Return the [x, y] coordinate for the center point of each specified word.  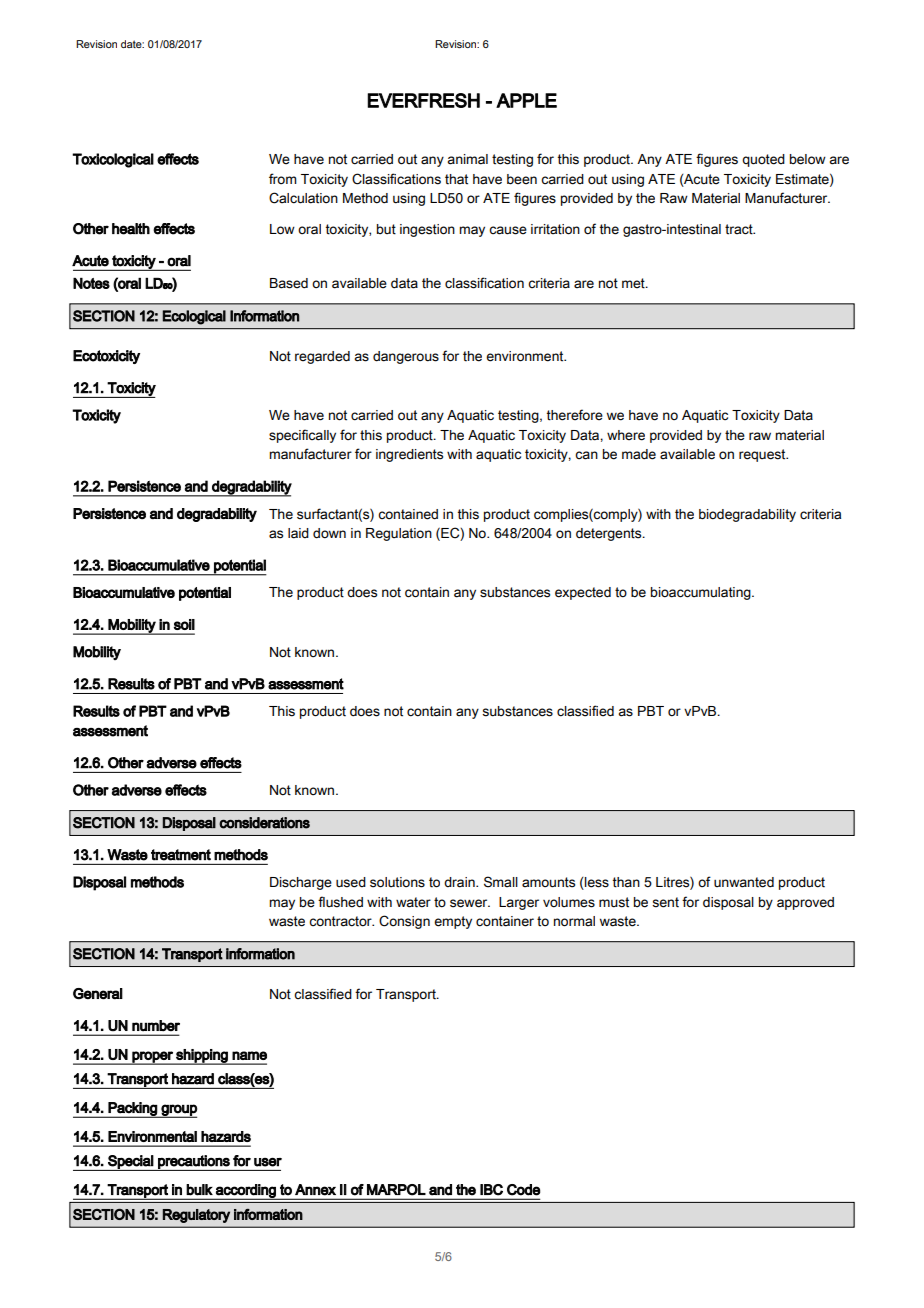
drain [460, 882]
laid [298, 533]
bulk [199, 1190]
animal [467, 159]
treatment [181, 855]
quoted [763, 160]
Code [523, 1190]
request [763, 455]
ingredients [409, 455]
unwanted [744, 882]
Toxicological [113, 160]
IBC [491, 1190]
